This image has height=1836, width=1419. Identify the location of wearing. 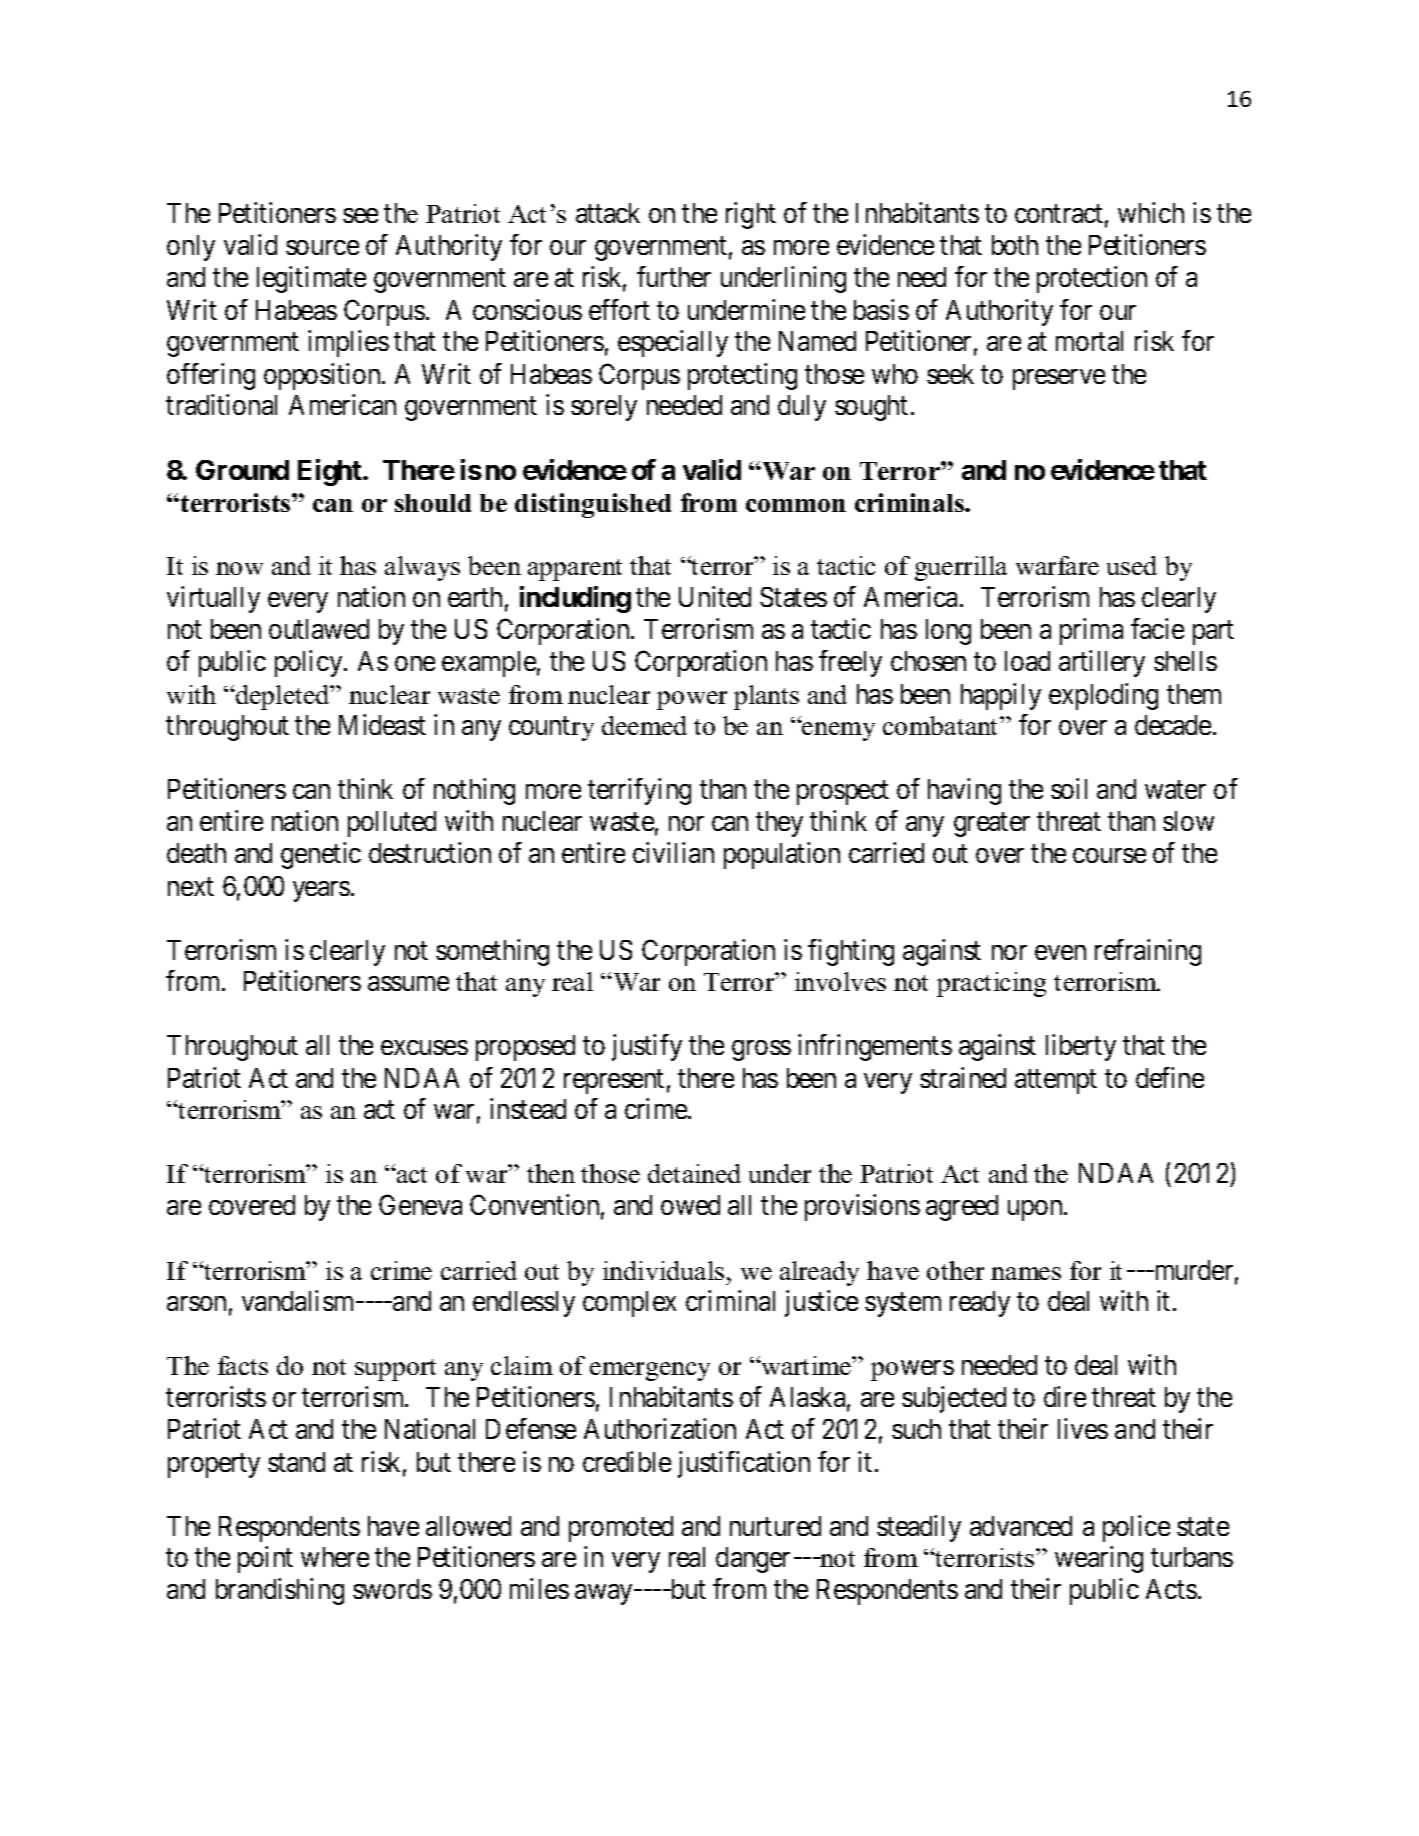
(1099, 1559).
